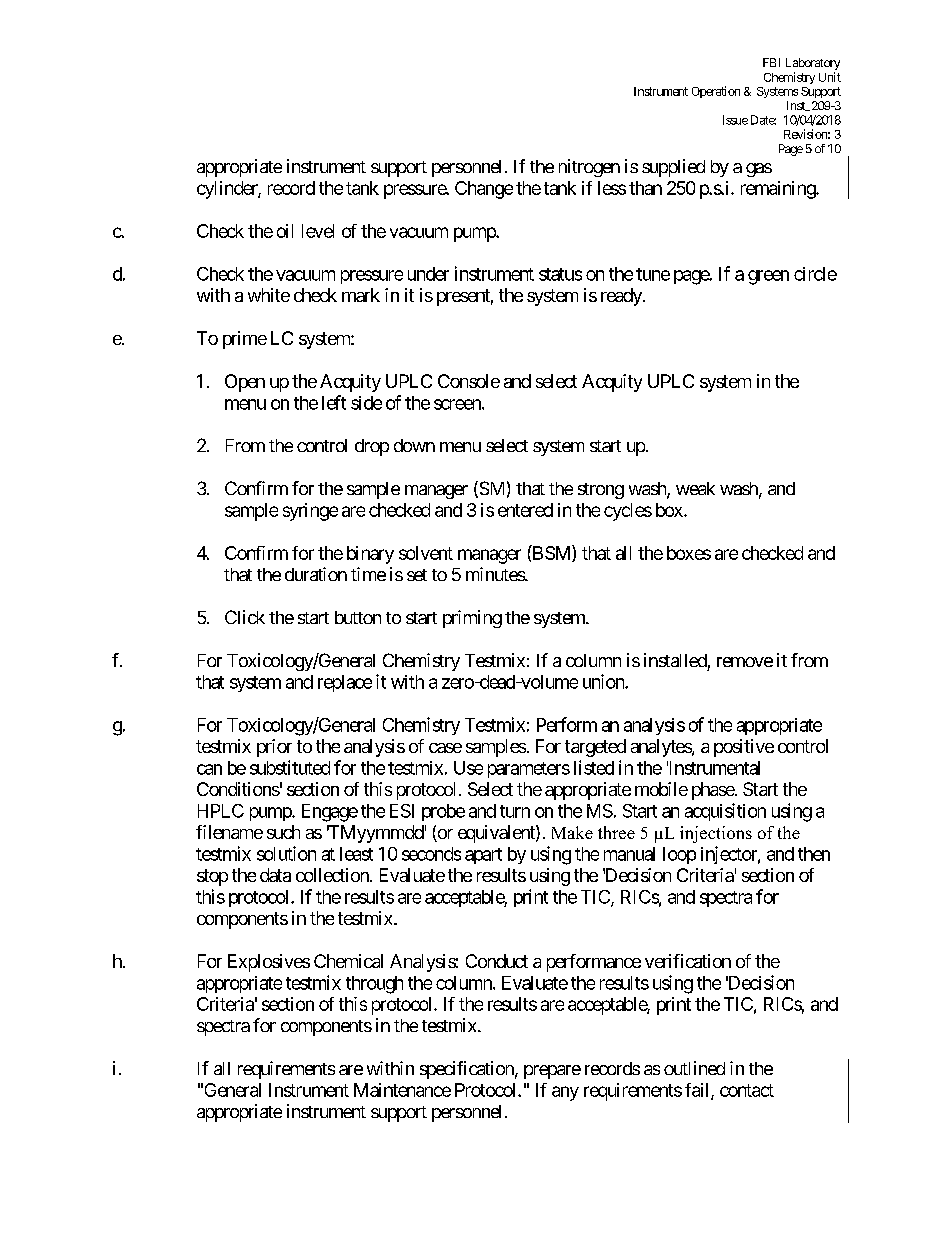 This screenshot has width=952, height=1233. Describe the element at coordinates (472, 619) in the screenshot. I see `priming` at that location.
